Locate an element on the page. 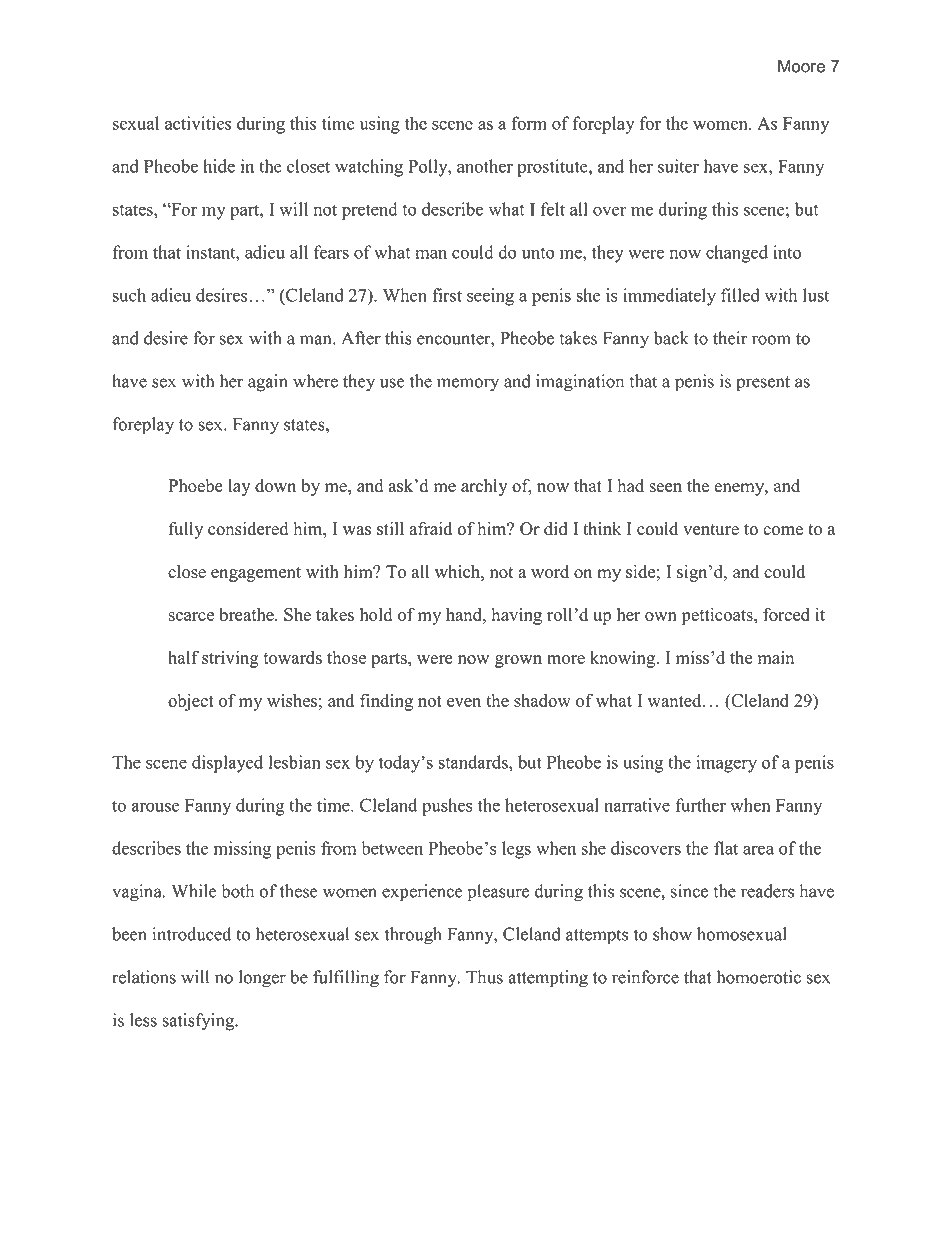 The width and height of the page is (952, 1233). satisfying is located at coordinates (199, 1022).
